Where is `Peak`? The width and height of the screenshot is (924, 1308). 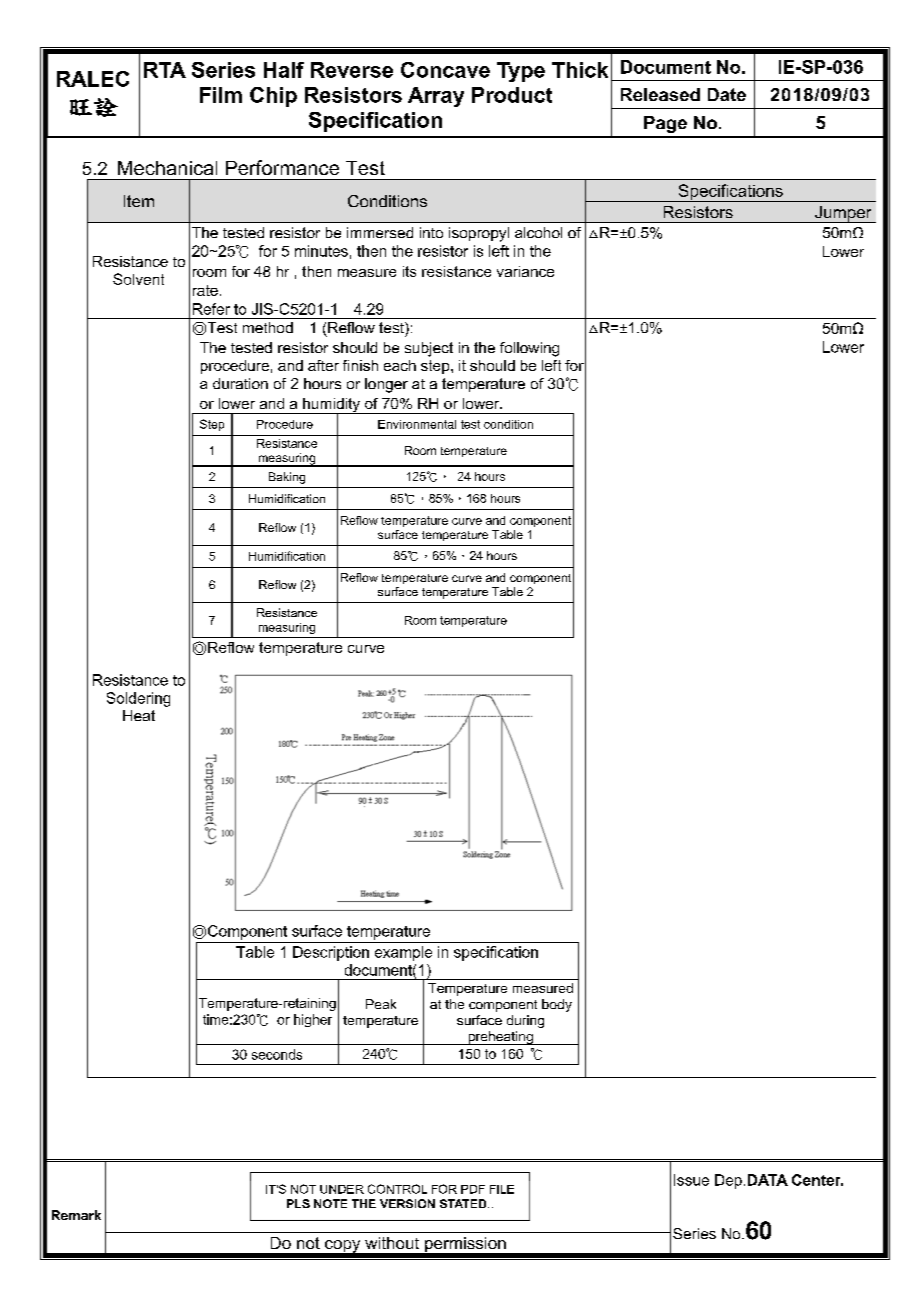 Peak is located at coordinates (381, 1004).
